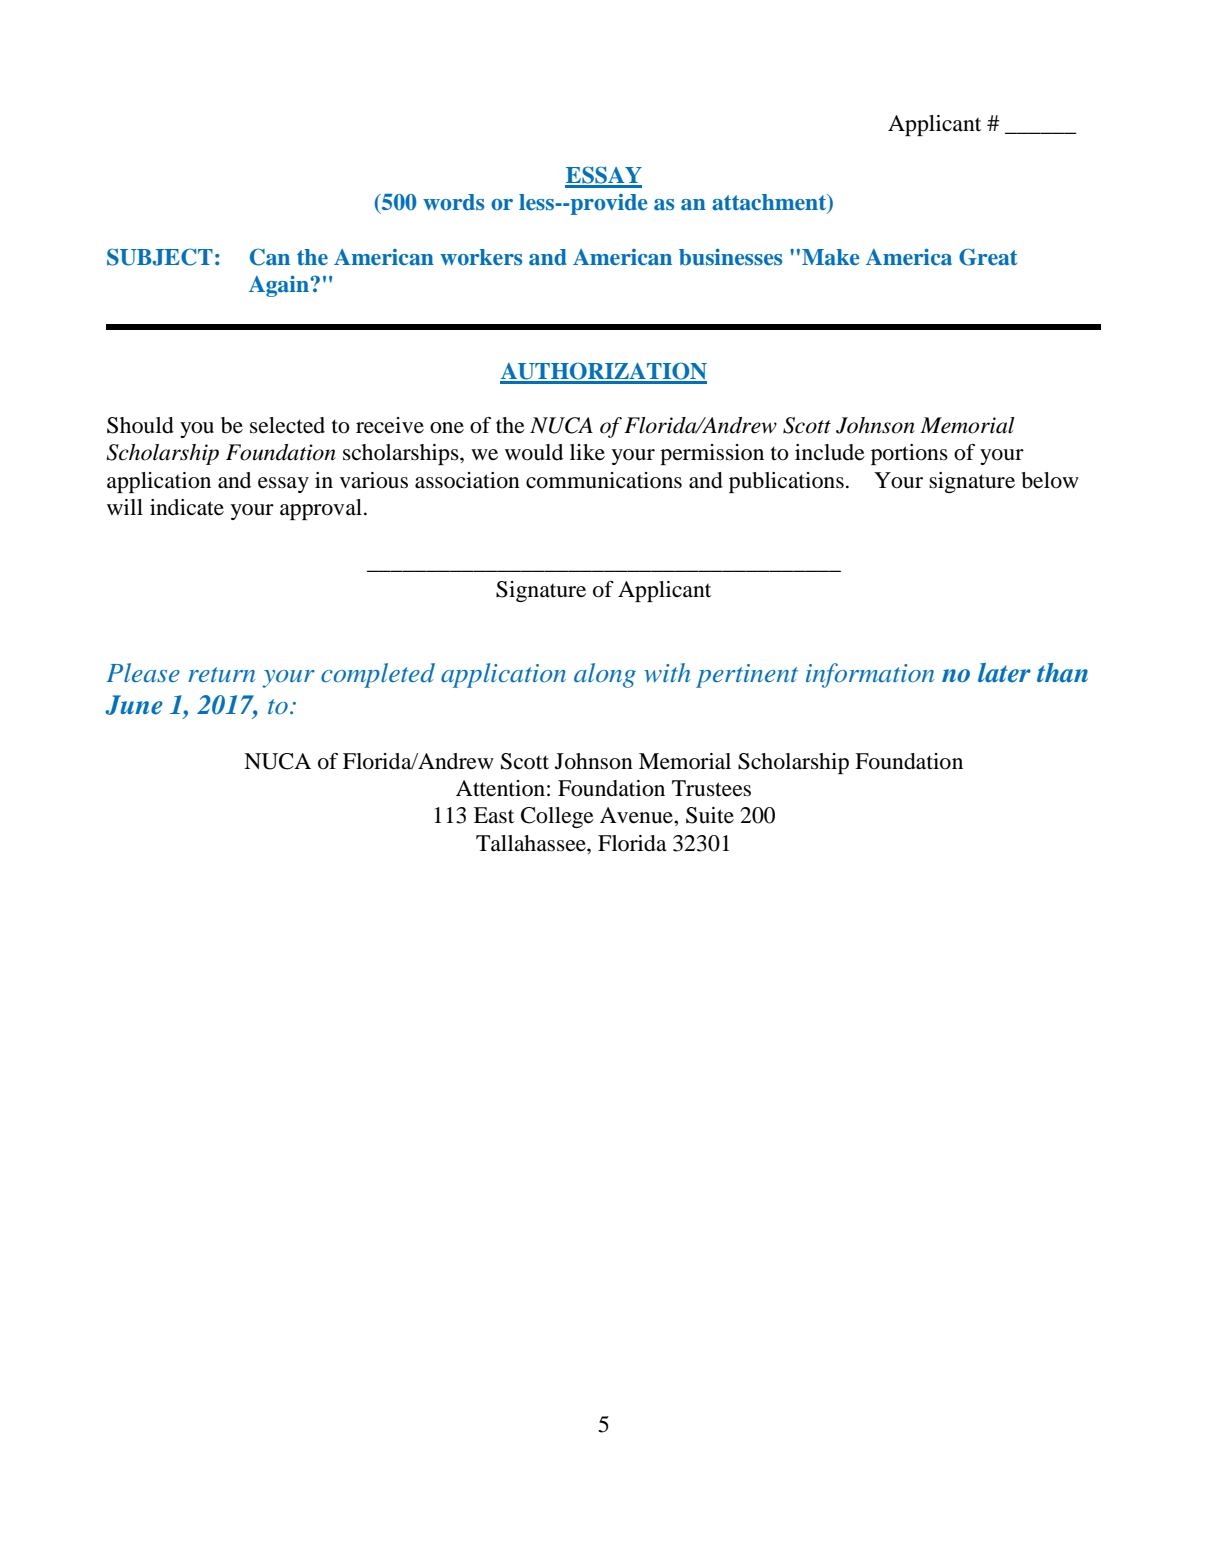 The width and height of the page is (1208, 1563). Describe the element at coordinates (187, 507) in the page. I see `indicate` at that location.
